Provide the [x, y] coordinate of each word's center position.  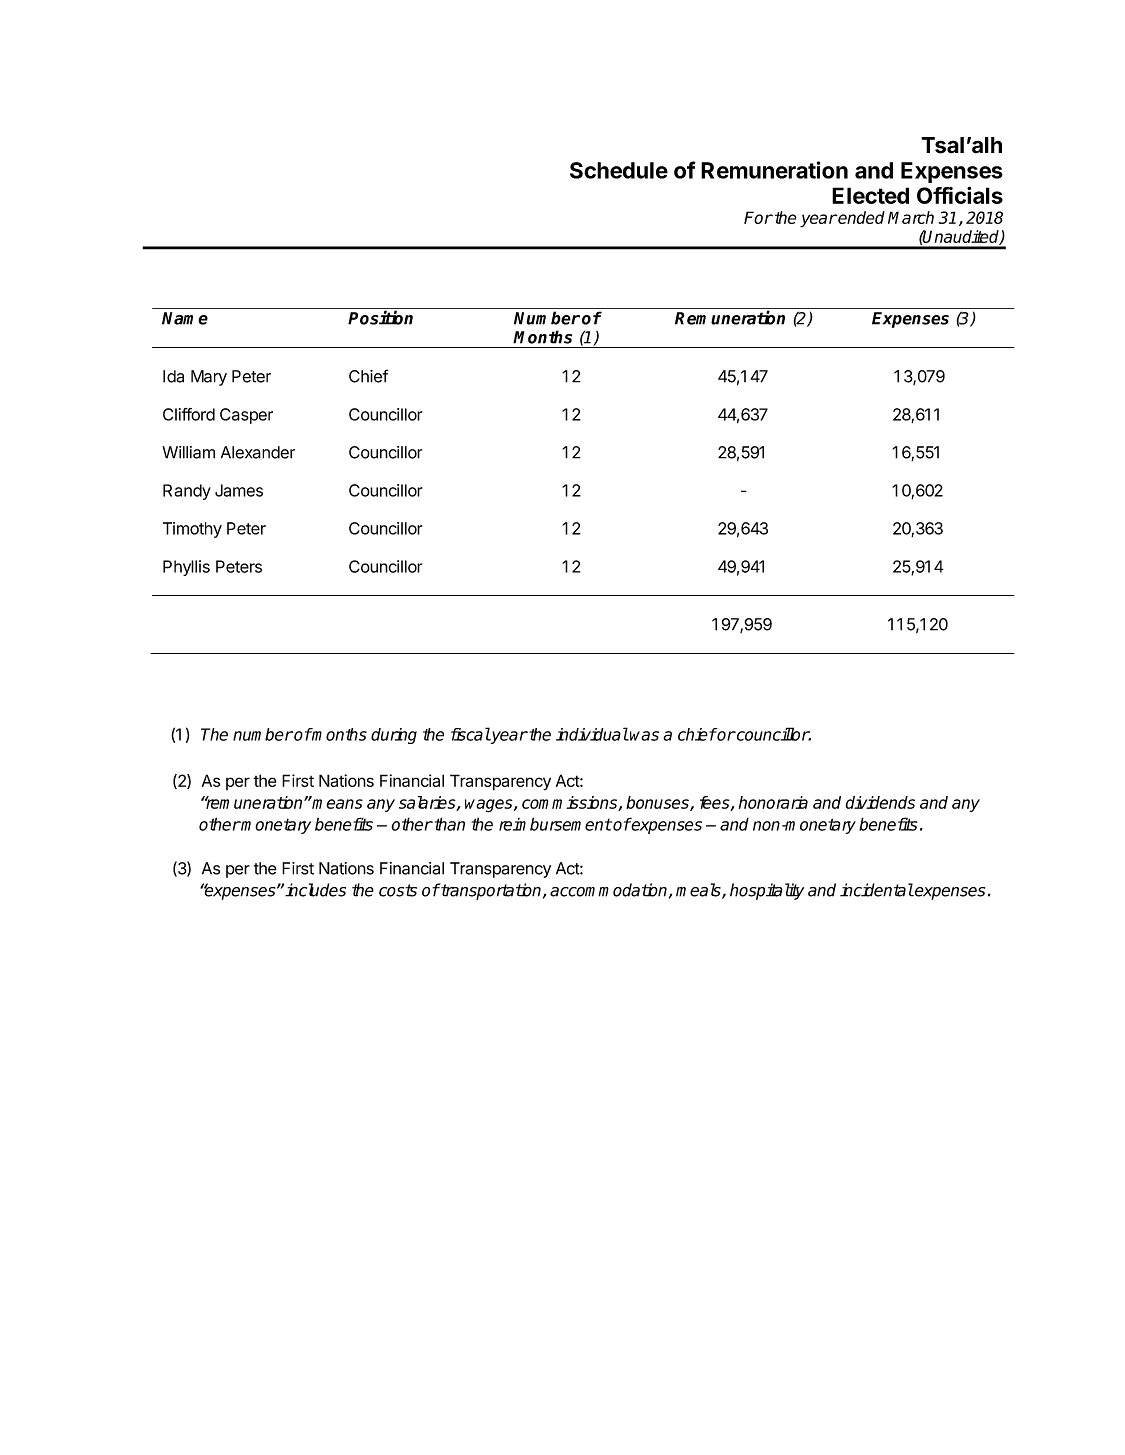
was [644, 736]
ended [861, 217]
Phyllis [186, 568]
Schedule [619, 170]
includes [315, 890]
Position [380, 317]
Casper [246, 416]
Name [185, 318]
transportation [491, 891]
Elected [870, 195]
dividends [880, 802]
